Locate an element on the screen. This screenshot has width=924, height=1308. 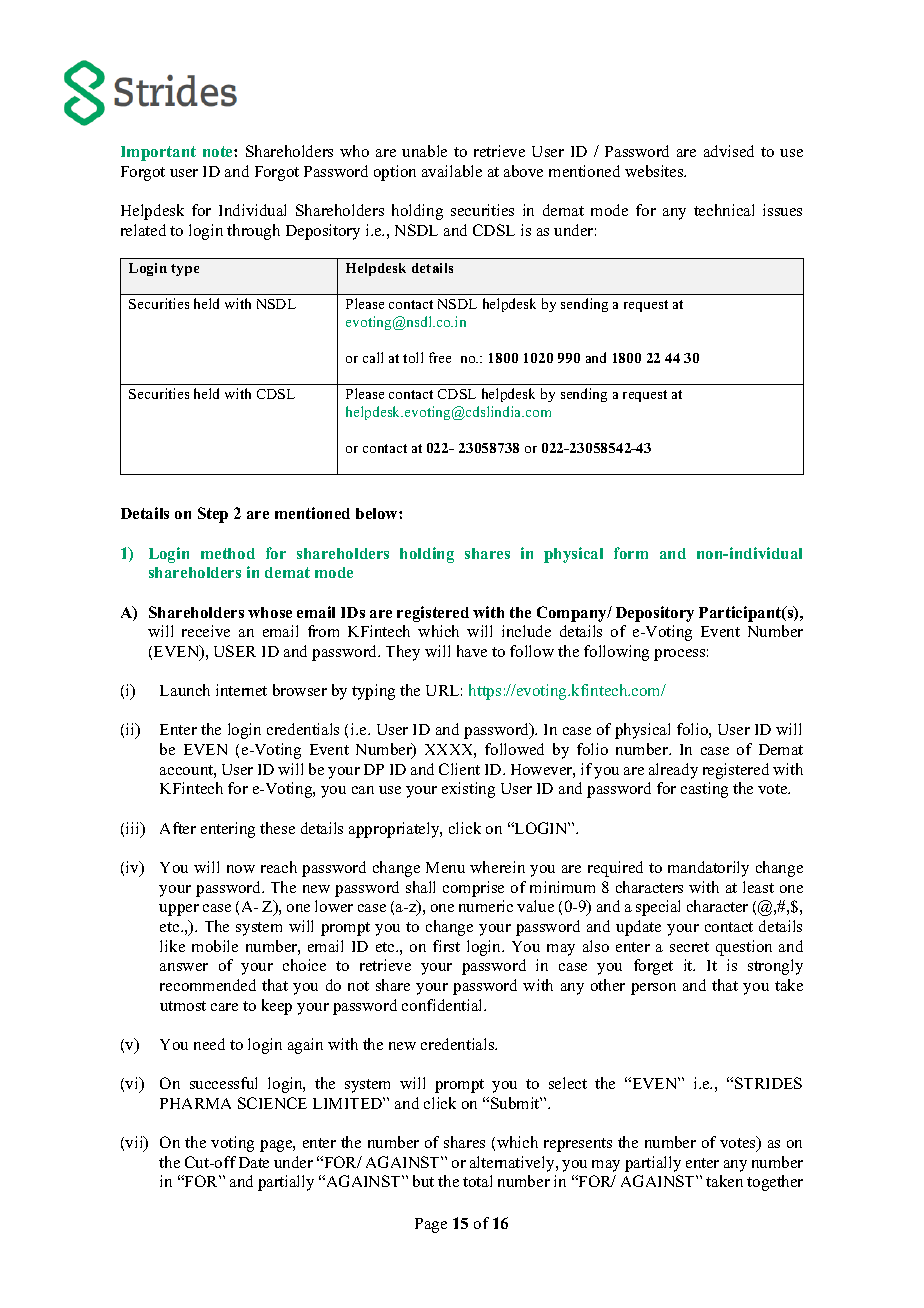
have is located at coordinates (472, 651).
